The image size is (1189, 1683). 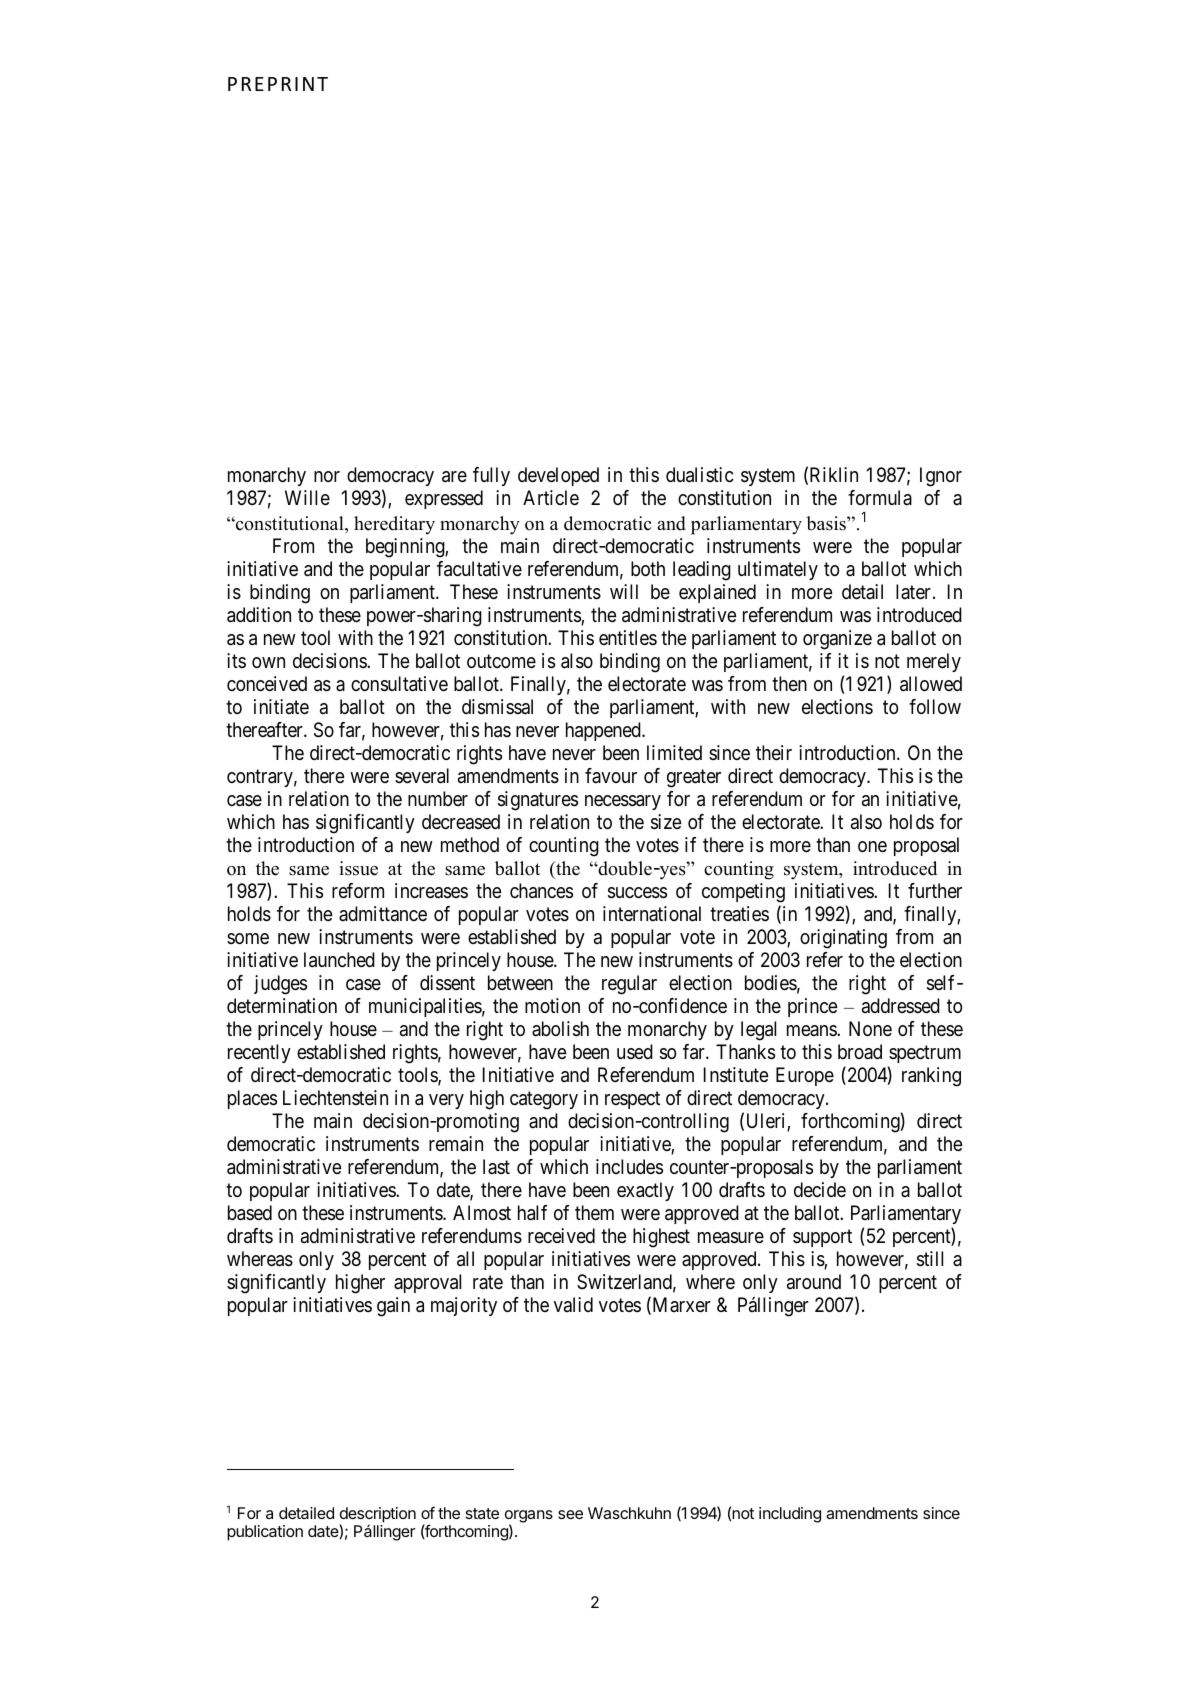 What do you see at coordinates (623, 802) in the document?
I see `necessary` at bounding box center [623, 802].
